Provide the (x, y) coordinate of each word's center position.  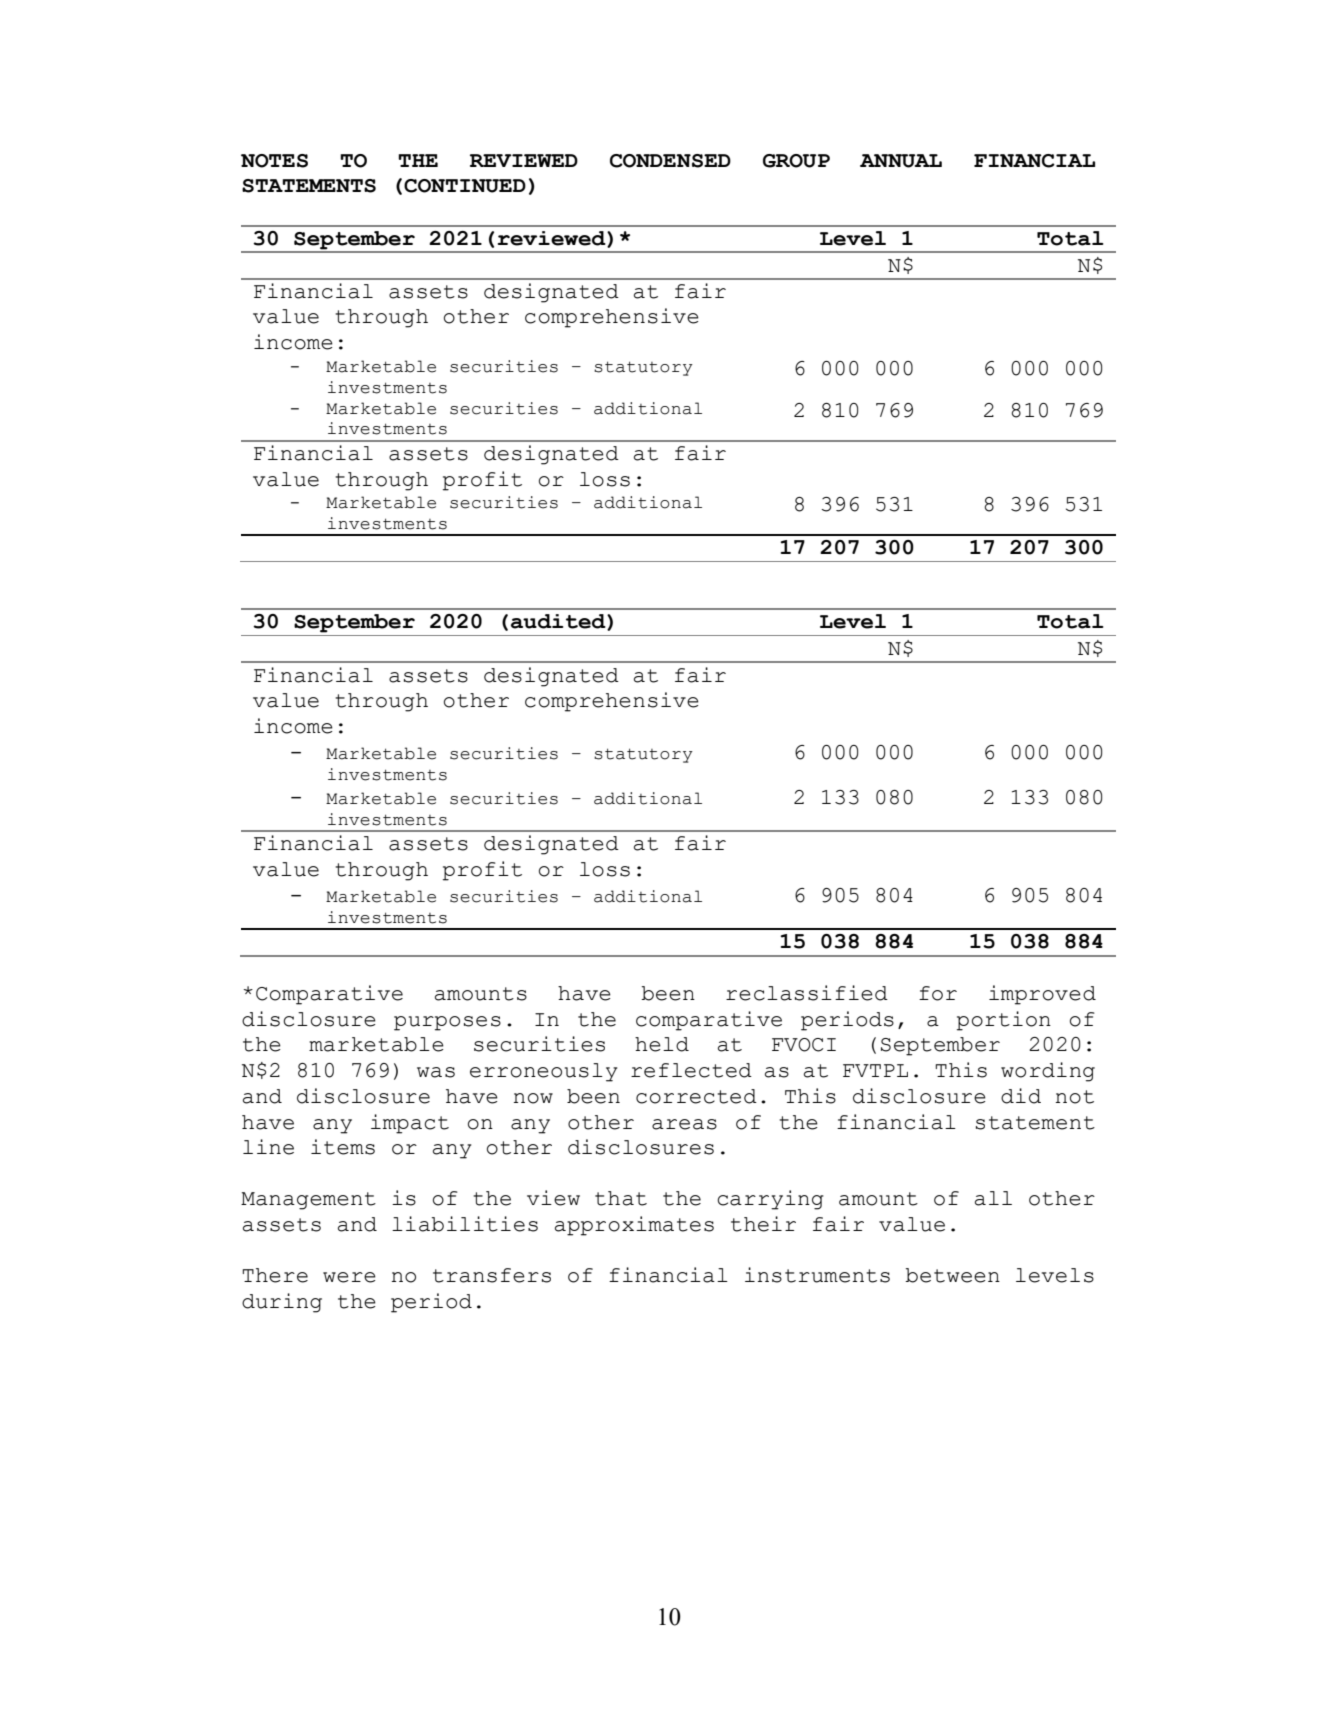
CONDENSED (670, 161)
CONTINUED (465, 186)
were (349, 1277)
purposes (447, 1023)
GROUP (796, 161)
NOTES (274, 161)
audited (559, 622)
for (938, 993)
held (662, 1044)
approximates (634, 1226)
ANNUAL (901, 161)
